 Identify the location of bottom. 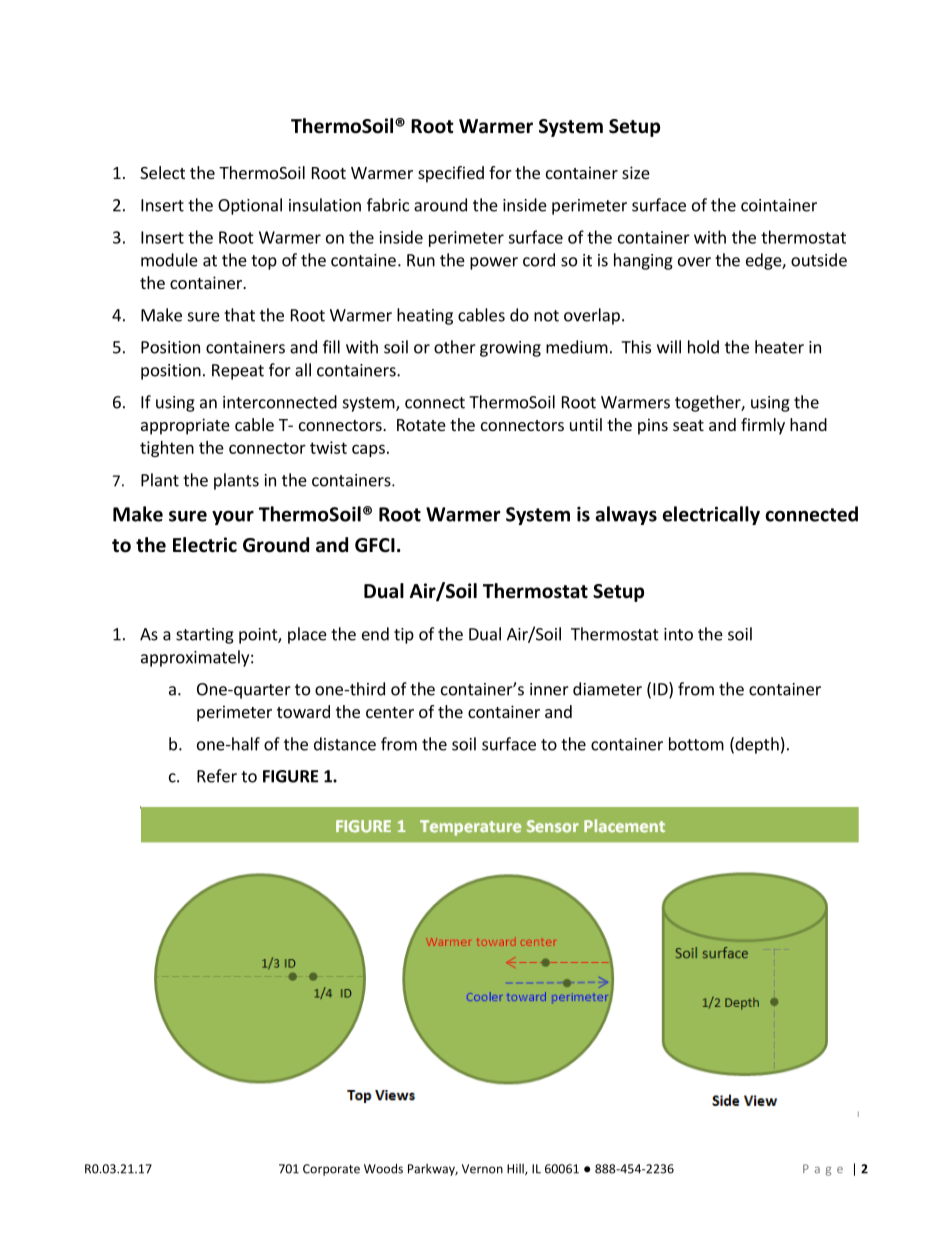
(696, 744).
